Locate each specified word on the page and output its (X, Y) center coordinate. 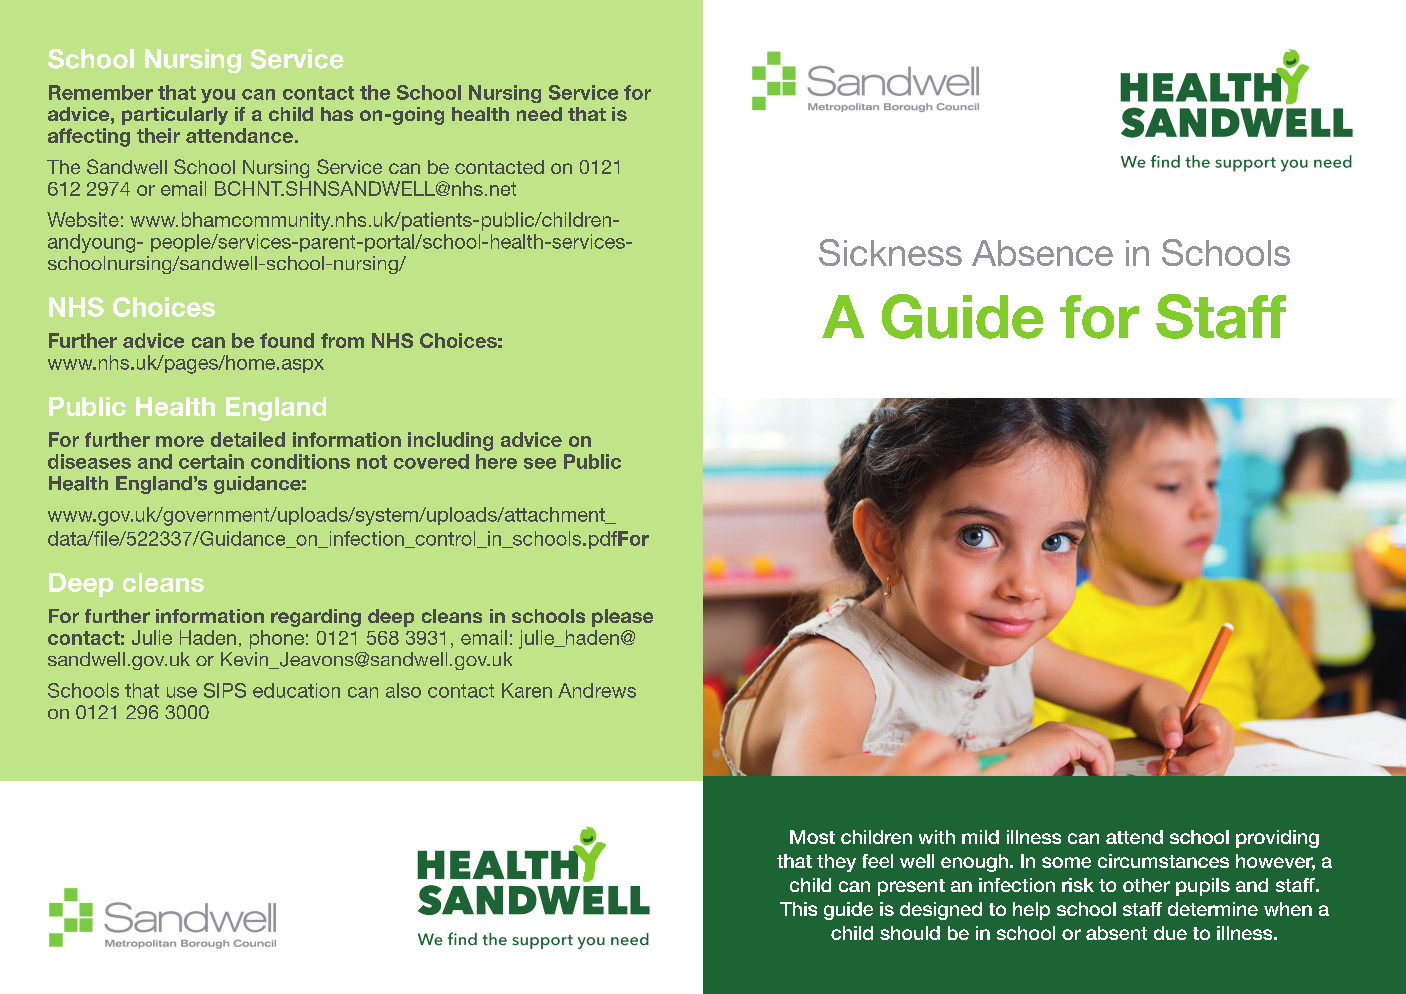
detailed (248, 439)
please (622, 618)
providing (1277, 839)
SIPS (225, 690)
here (496, 461)
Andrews (597, 690)
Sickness (890, 252)
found (287, 340)
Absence (1042, 253)
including (450, 441)
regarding (316, 618)
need (539, 114)
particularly (175, 116)
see (540, 463)
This (798, 909)
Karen (527, 690)
